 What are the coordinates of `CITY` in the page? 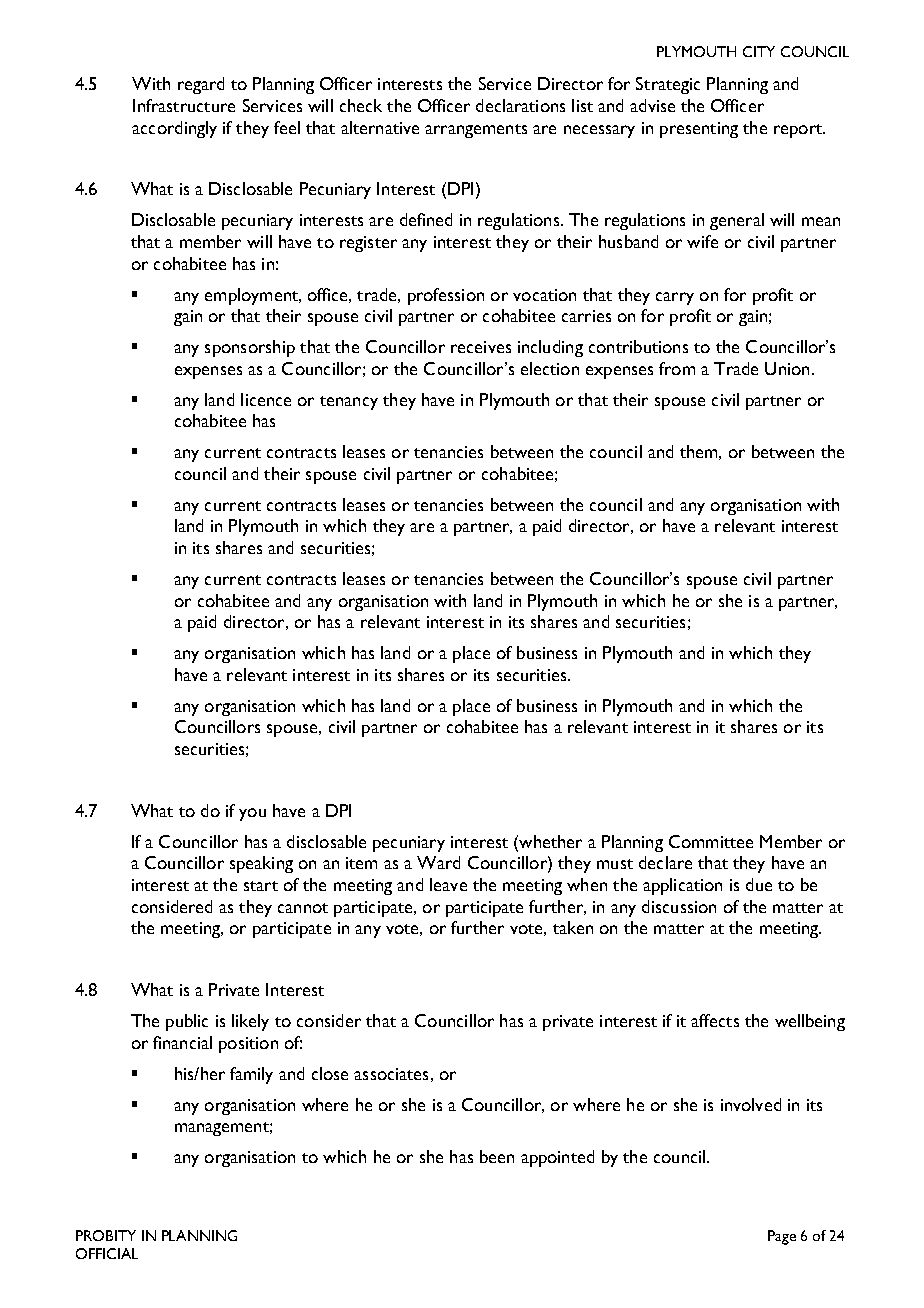 It's located at (759, 51).
